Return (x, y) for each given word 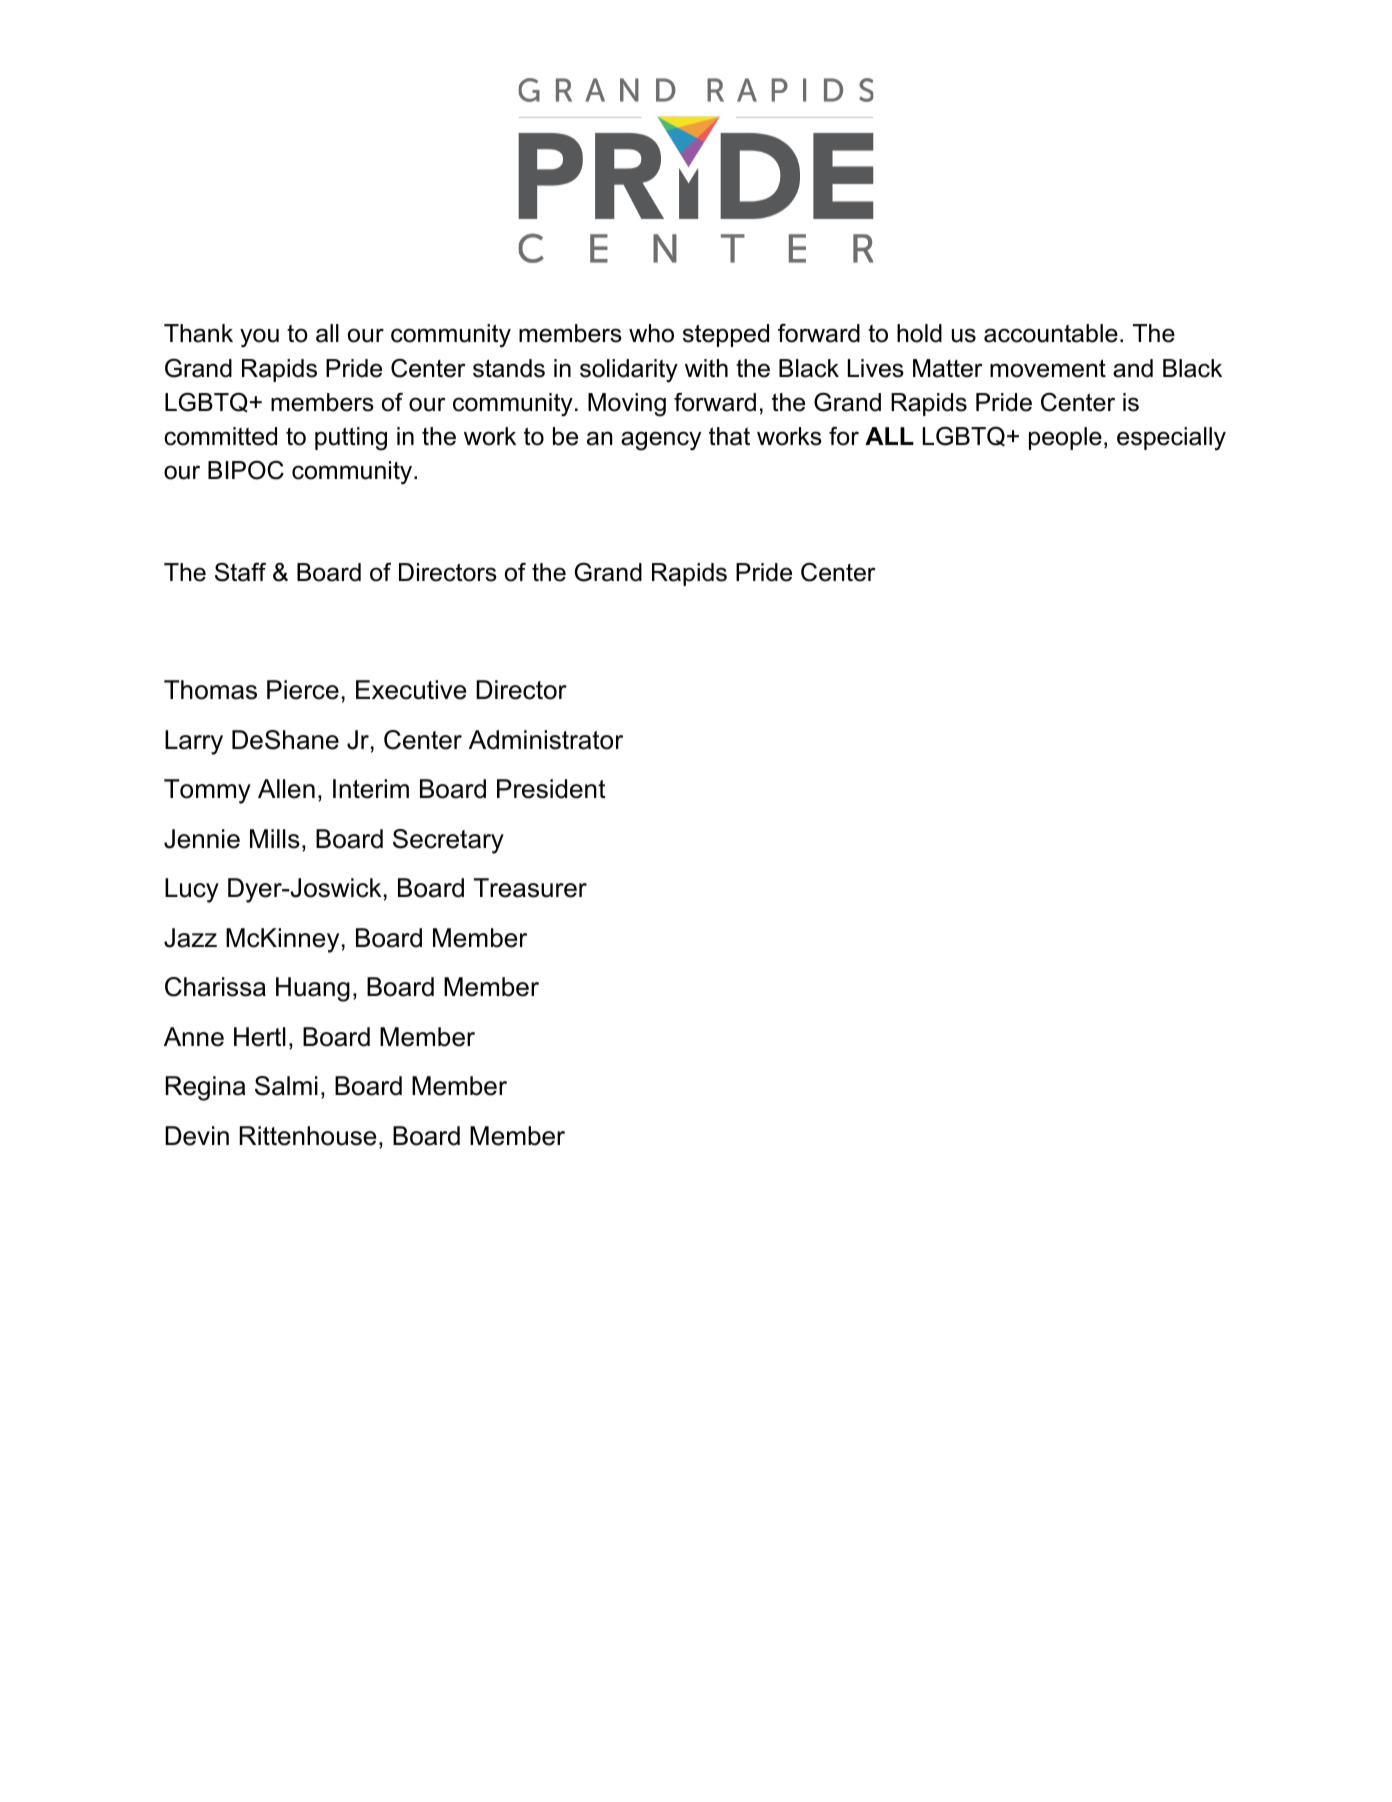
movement (1048, 368)
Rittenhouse (308, 1136)
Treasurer (530, 888)
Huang (313, 989)
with (706, 368)
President (551, 789)
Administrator (546, 740)
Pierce (303, 690)
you (259, 338)
